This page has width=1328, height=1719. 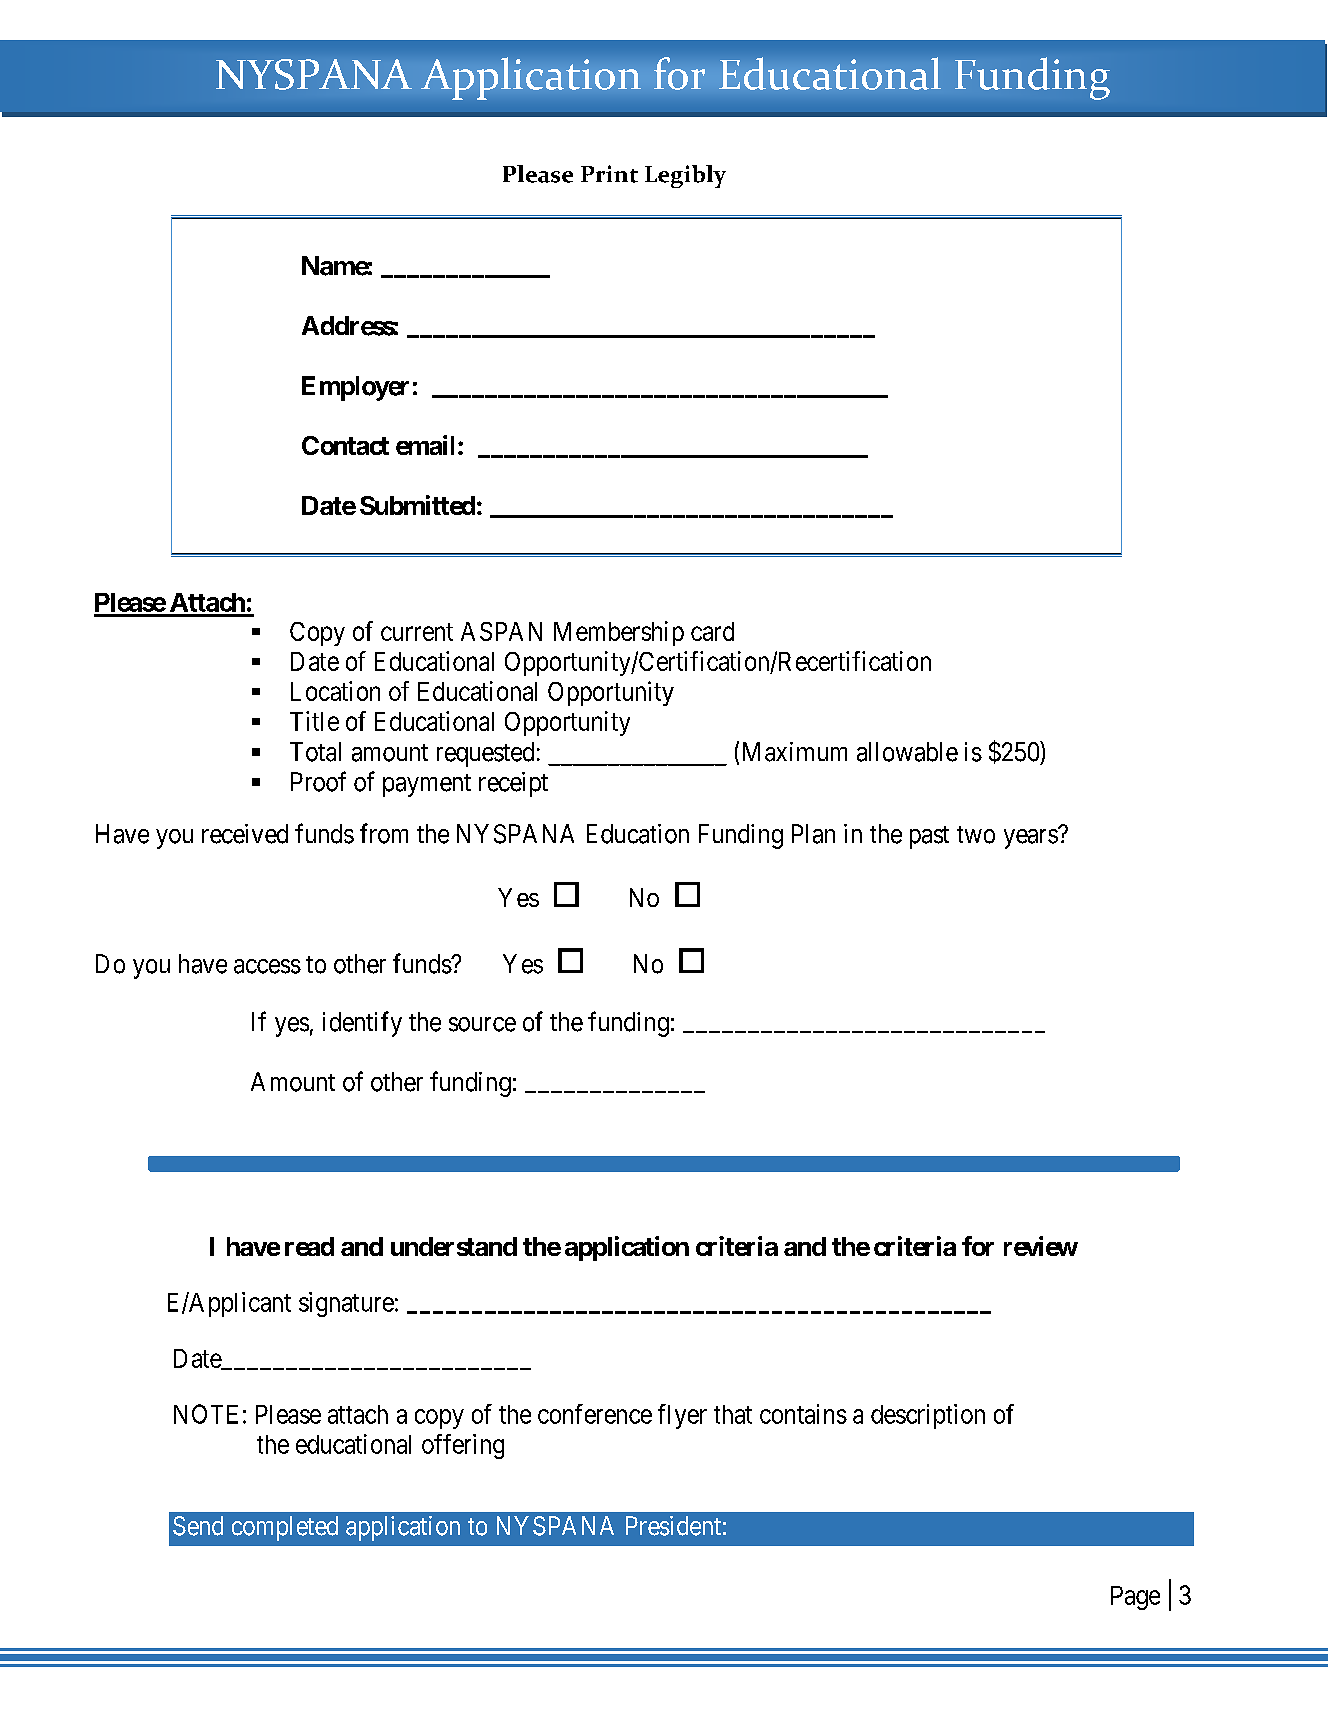 I want to click on card, so click(x=712, y=631).
